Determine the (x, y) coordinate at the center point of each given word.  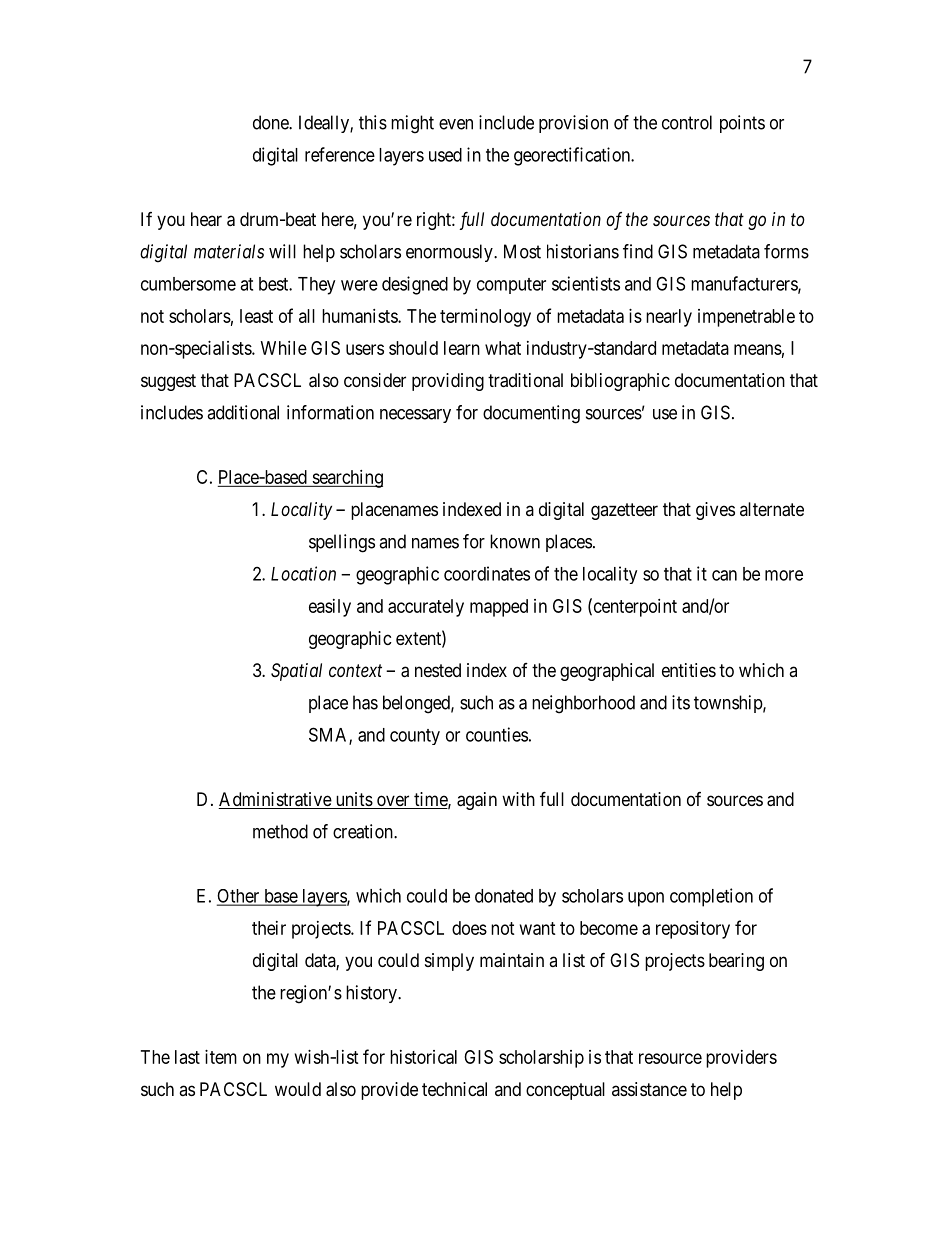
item (221, 1057)
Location (303, 573)
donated (504, 896)
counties (497, 734)
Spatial (296, 672)
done (271, 122)
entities (689, 670)
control (687, 122)
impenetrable (746, 318)
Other (239, 897)
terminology (485, 318)
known (515, 541)
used (445, 155)
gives (715, 511)
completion (711, 897)
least (256, 316)
